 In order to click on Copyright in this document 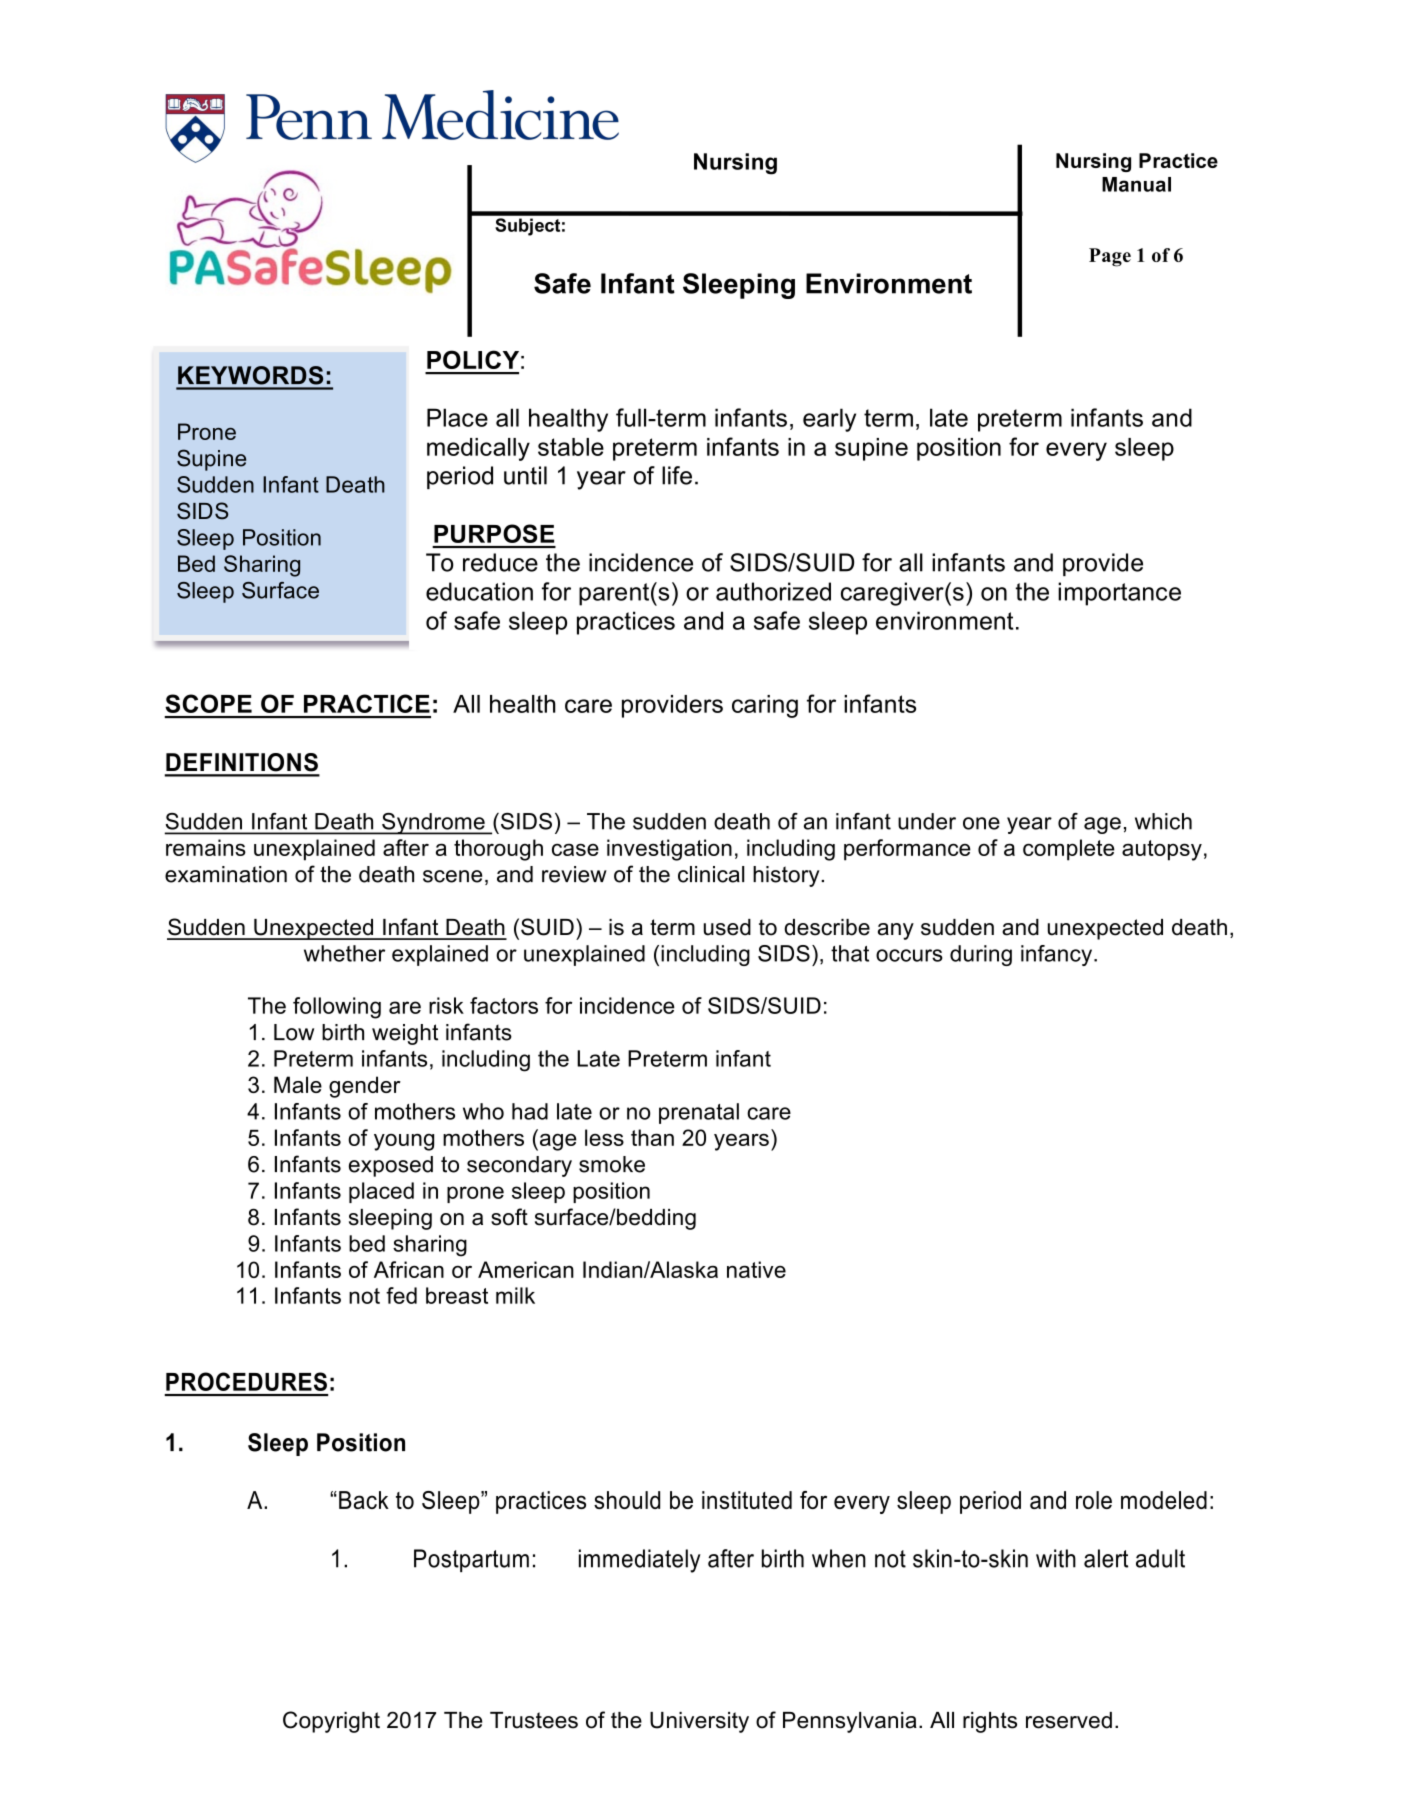, I will do `click(331, 1722)`.
